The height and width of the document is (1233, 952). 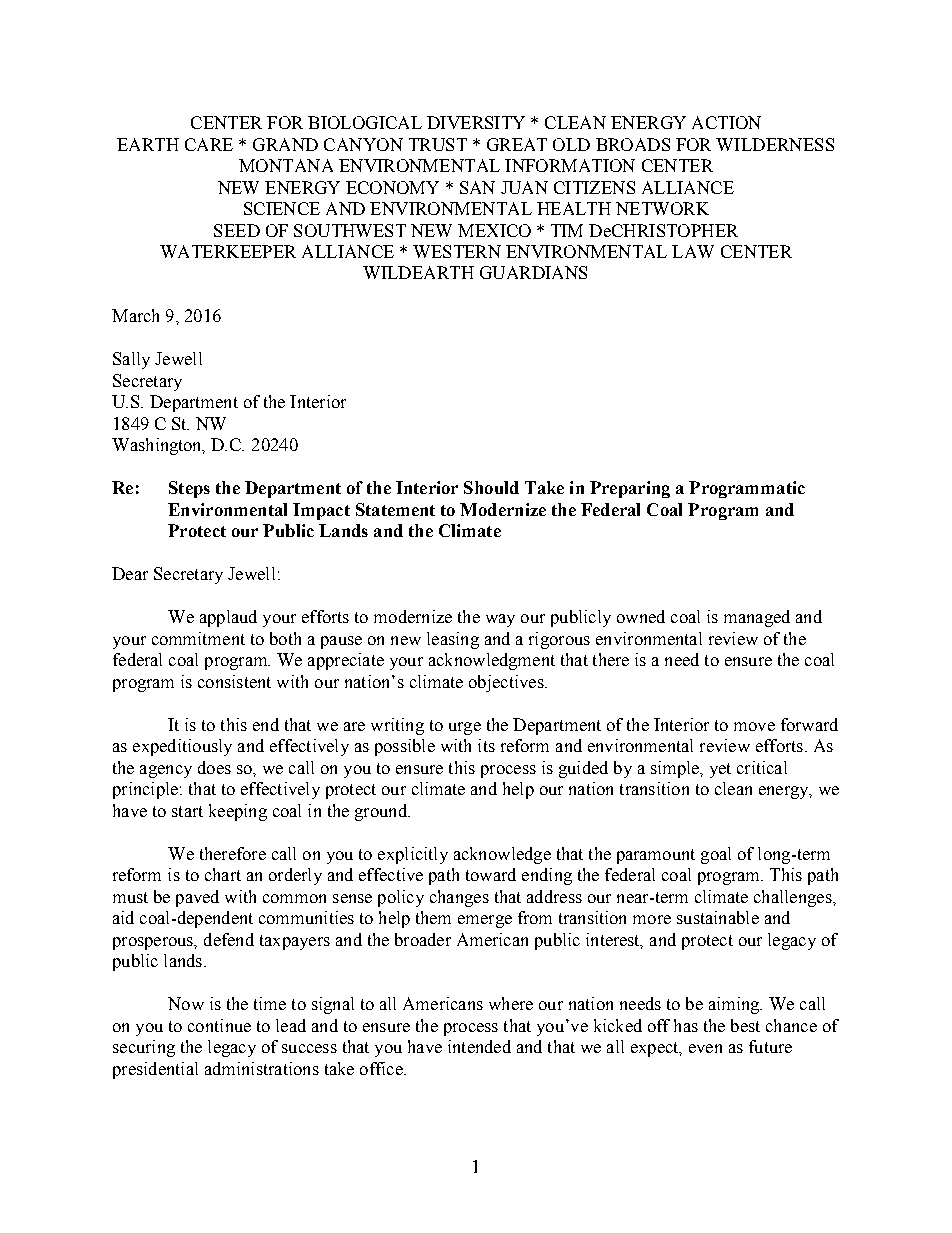 I want to click on ACTION, so click(x=726, y=122).
